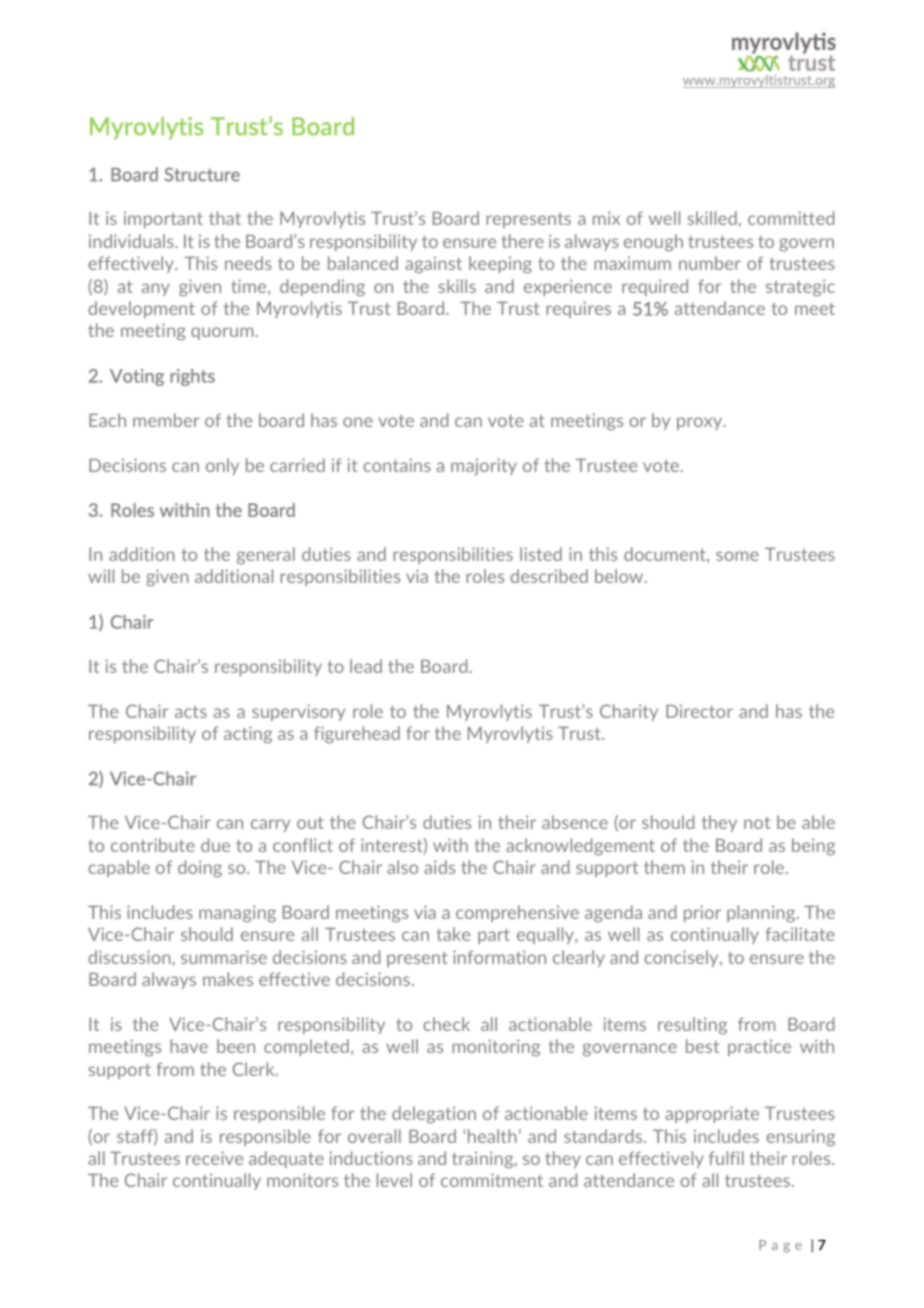 This screenshot has width=924, height=1308. What do you see at coordinates (491, 1136) in the screenshot?
I see `health` at bounding box center [491, 1136].
